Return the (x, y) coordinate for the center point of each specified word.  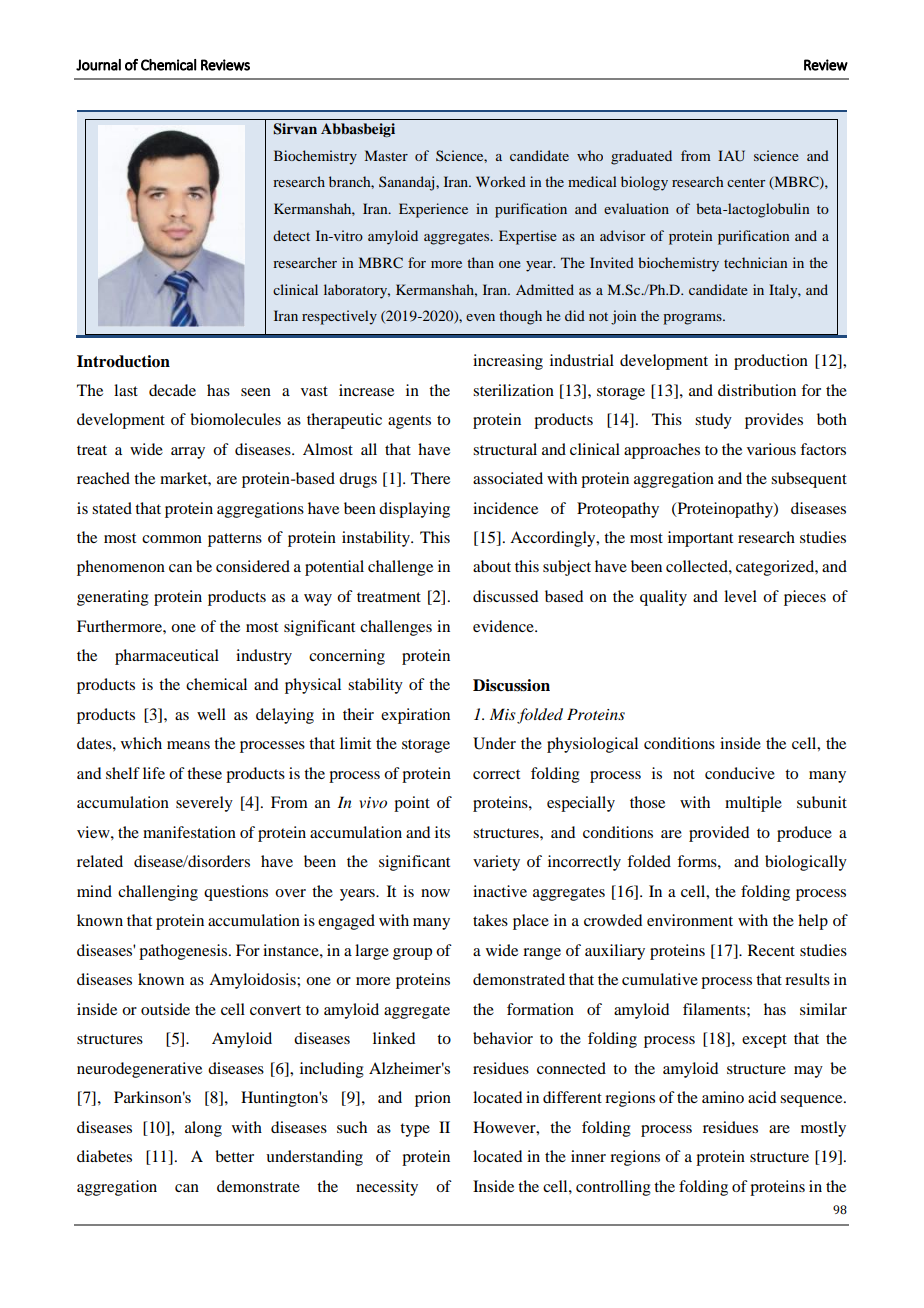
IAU (731, 156)
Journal (98, 65)
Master (386, 155)
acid (762, 1097)
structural (505, 449)
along (203, 1129)
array (188, 453)
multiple (753, 804)
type (415, 1130)
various (771, 449)
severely (204, 804)
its (442, 832)
